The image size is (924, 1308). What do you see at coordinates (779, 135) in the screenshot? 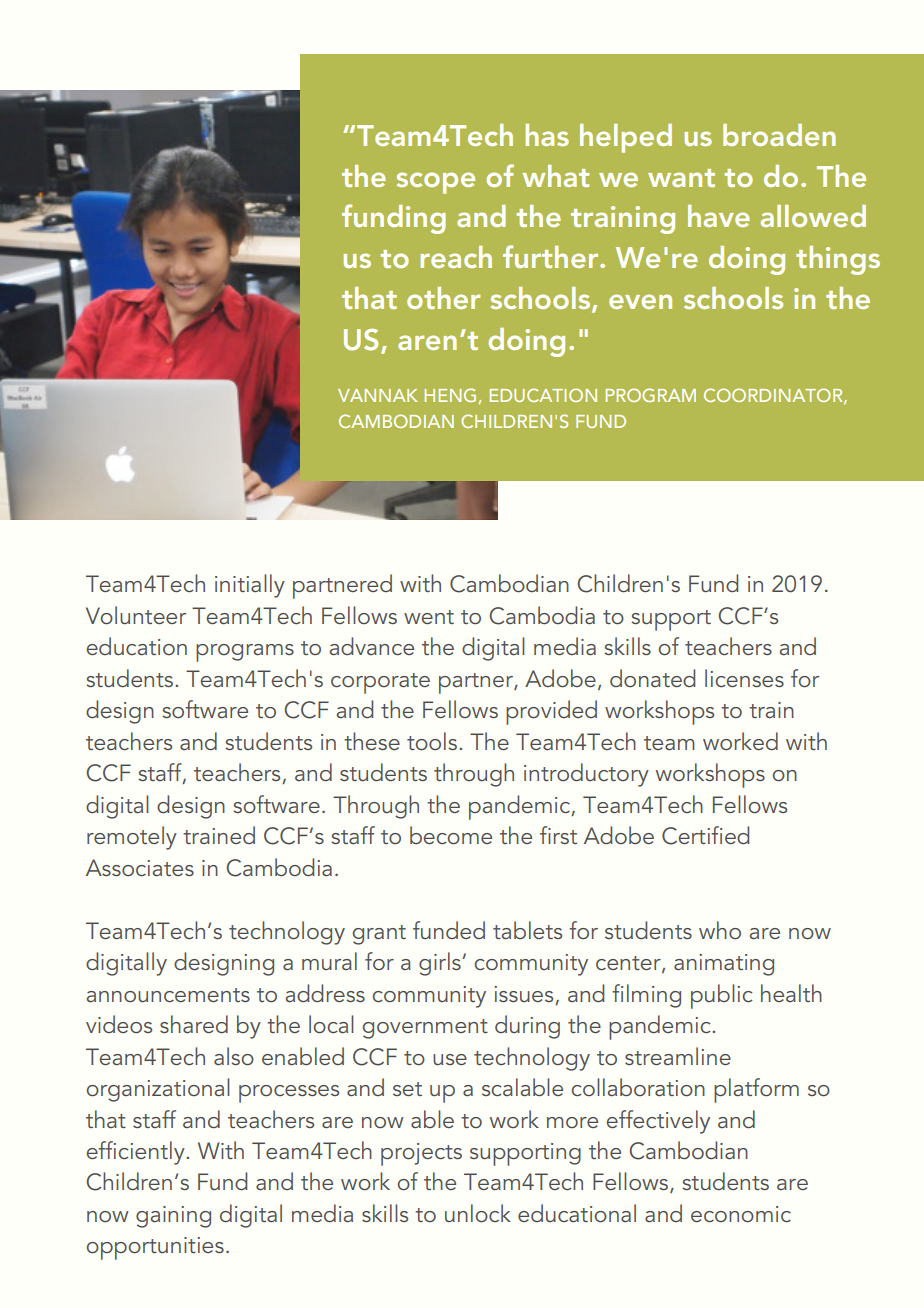
I see `broaden` at bounding box center [779, 135].
